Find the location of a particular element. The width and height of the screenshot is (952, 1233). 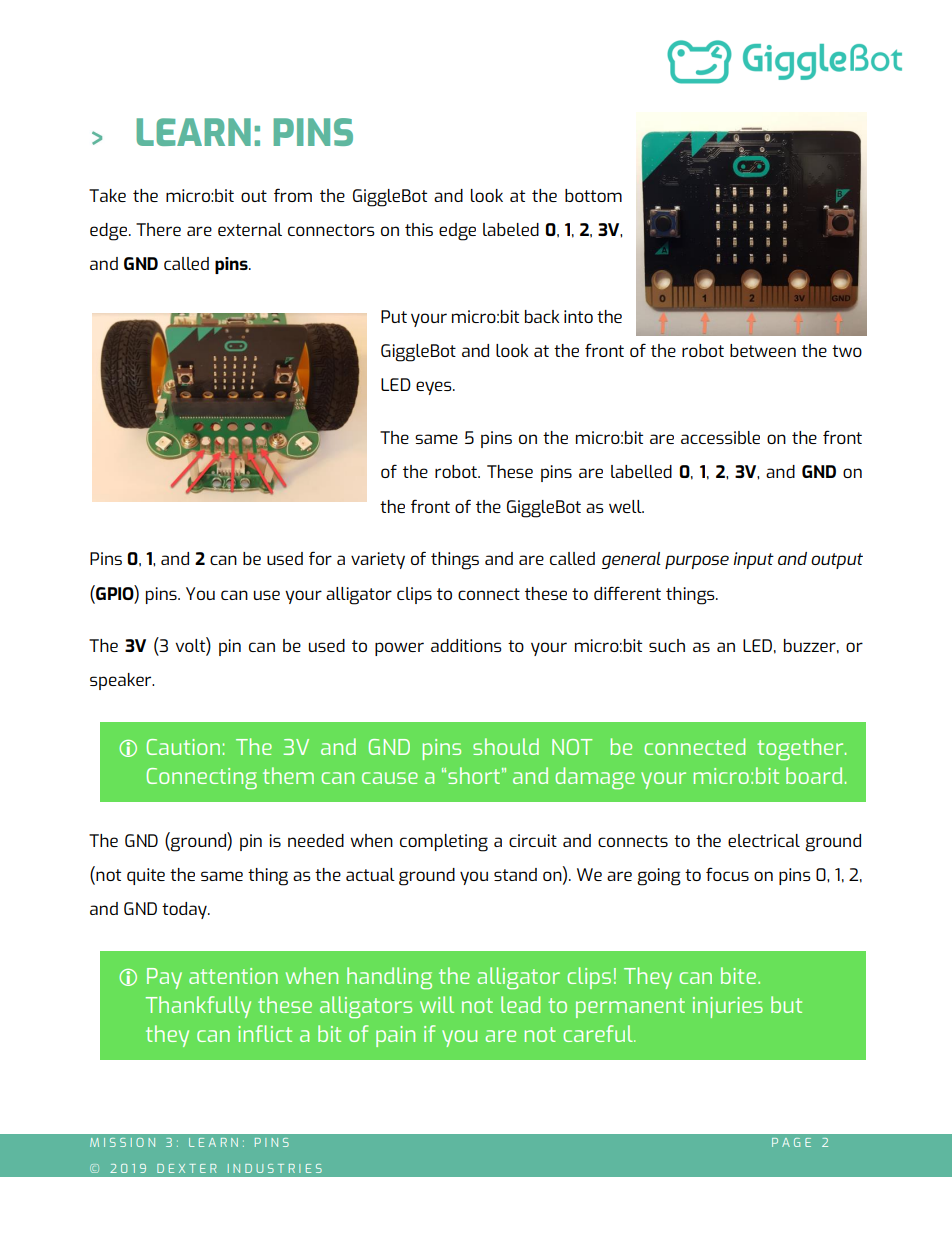

labelled is located at coordinates (641, 471).
